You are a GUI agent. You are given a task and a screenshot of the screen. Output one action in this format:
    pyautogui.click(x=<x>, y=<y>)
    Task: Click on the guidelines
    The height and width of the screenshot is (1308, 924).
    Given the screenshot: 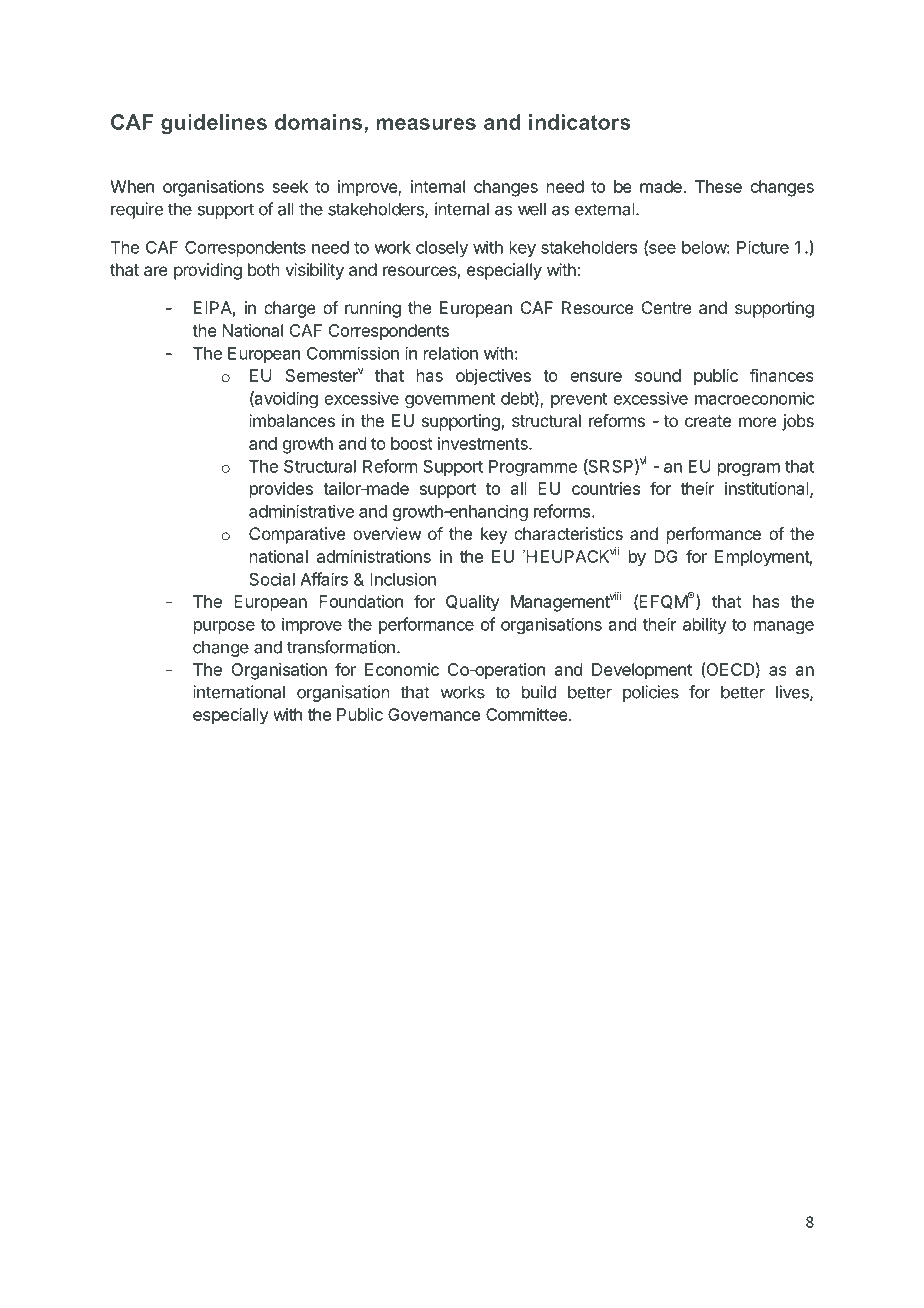 What is the action you would take?
    pyautogui.click(x=214, y=124)
